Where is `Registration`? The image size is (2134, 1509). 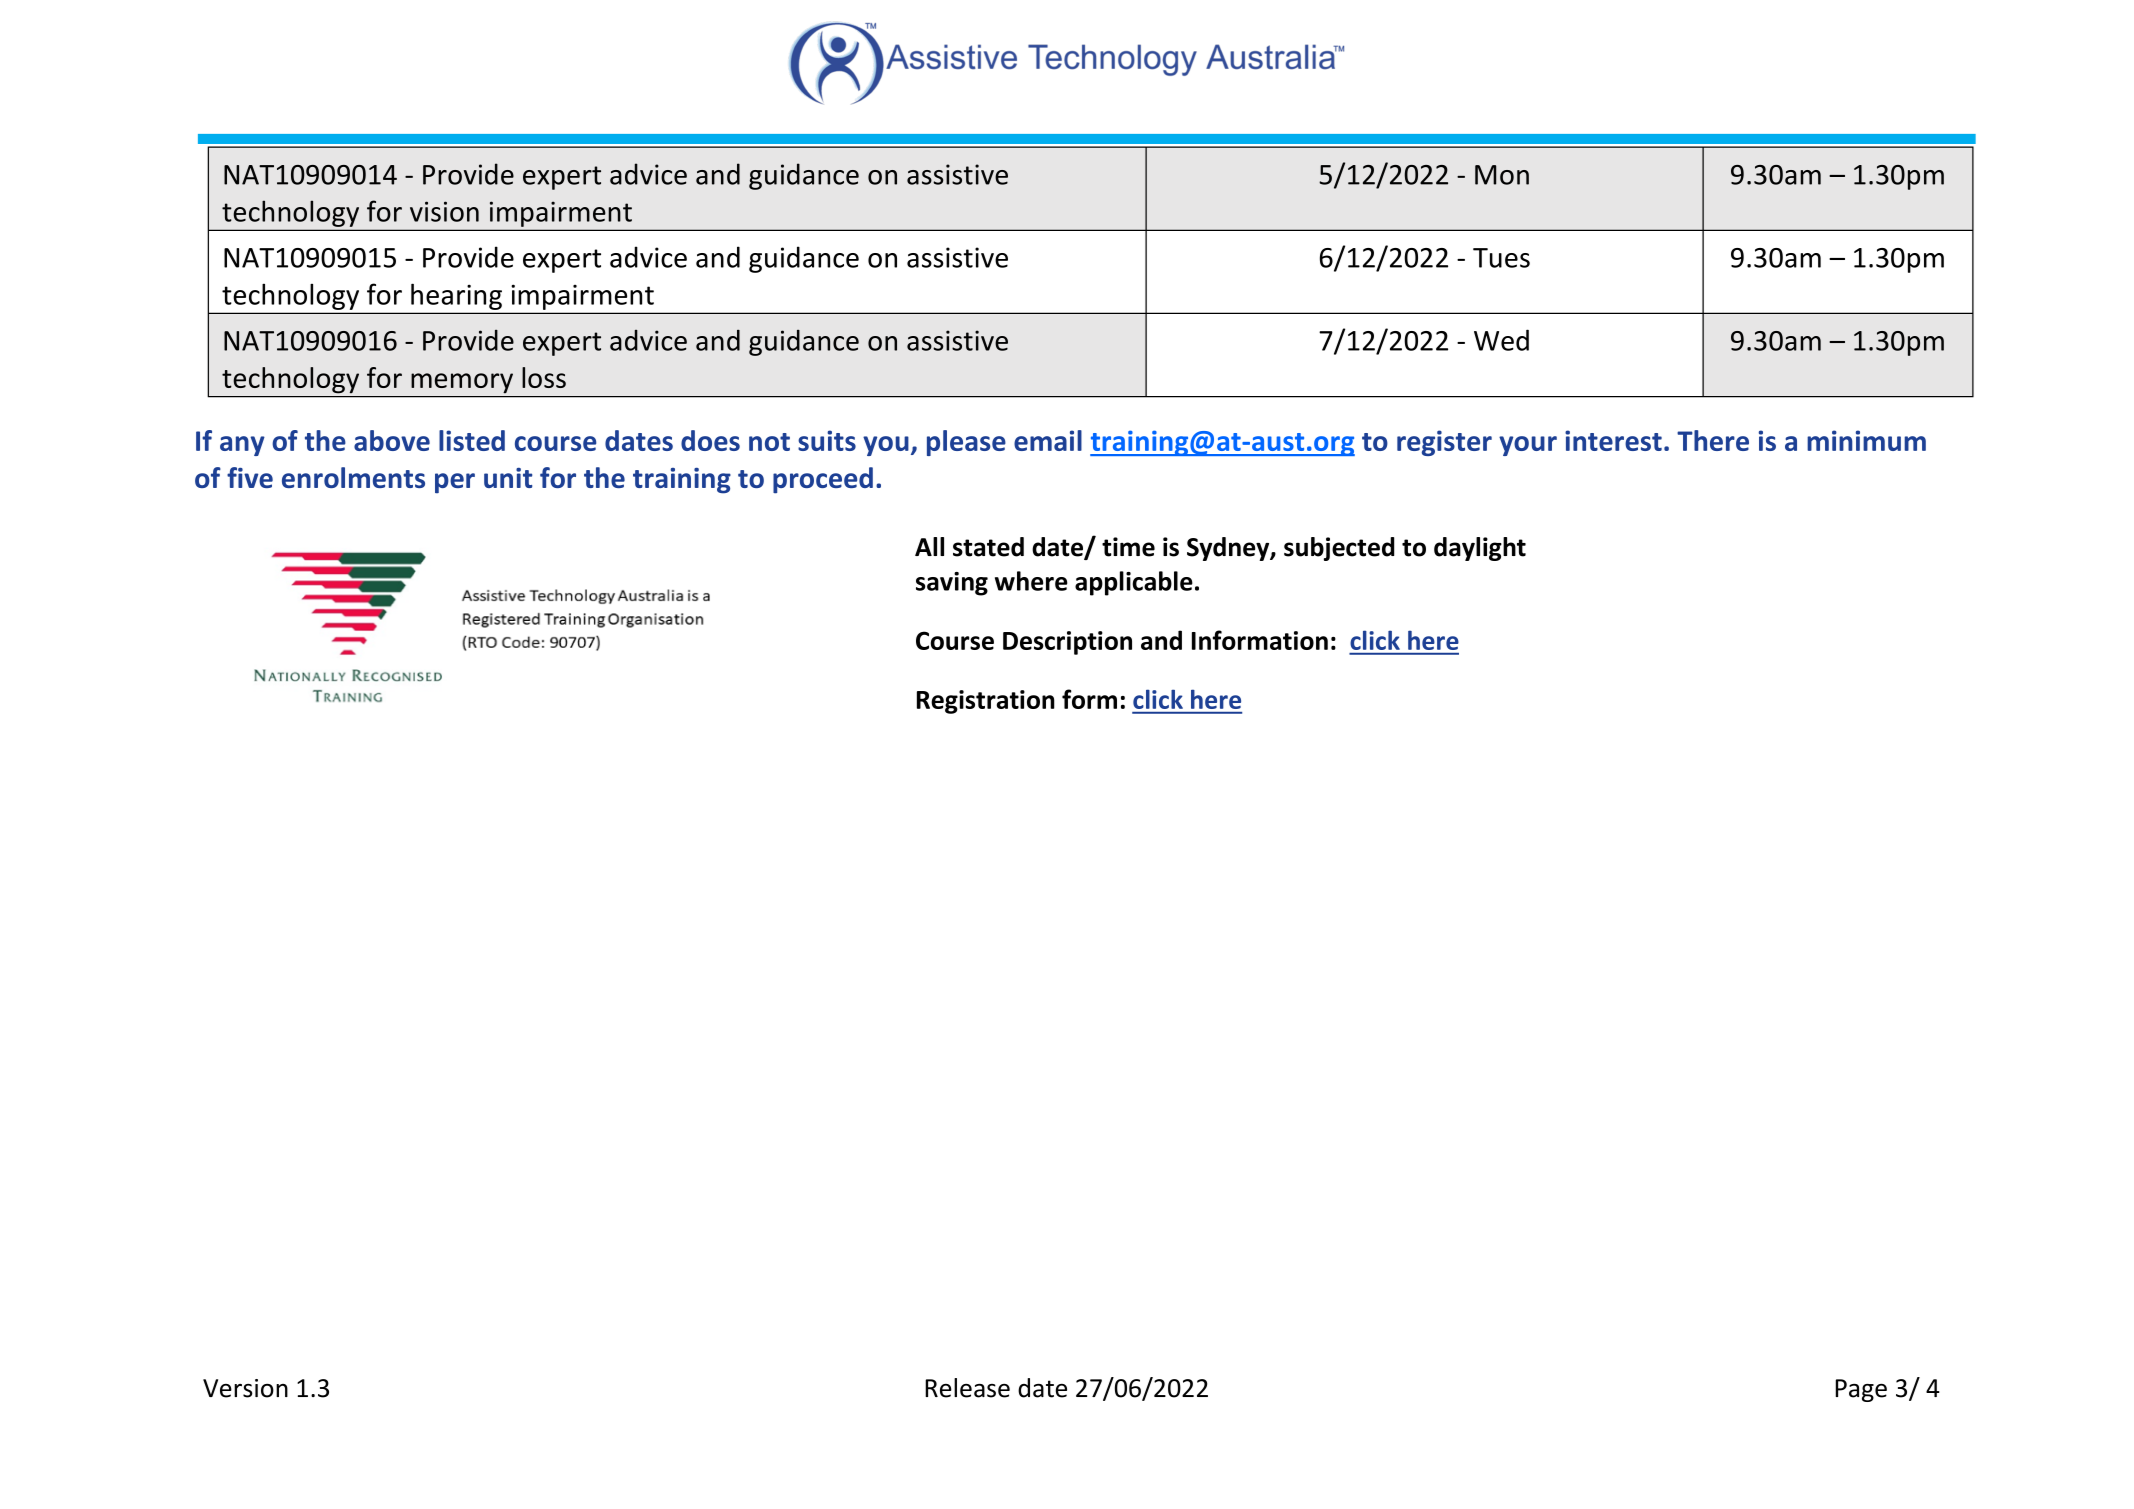
Registration is located at coordinates (986, 702).
